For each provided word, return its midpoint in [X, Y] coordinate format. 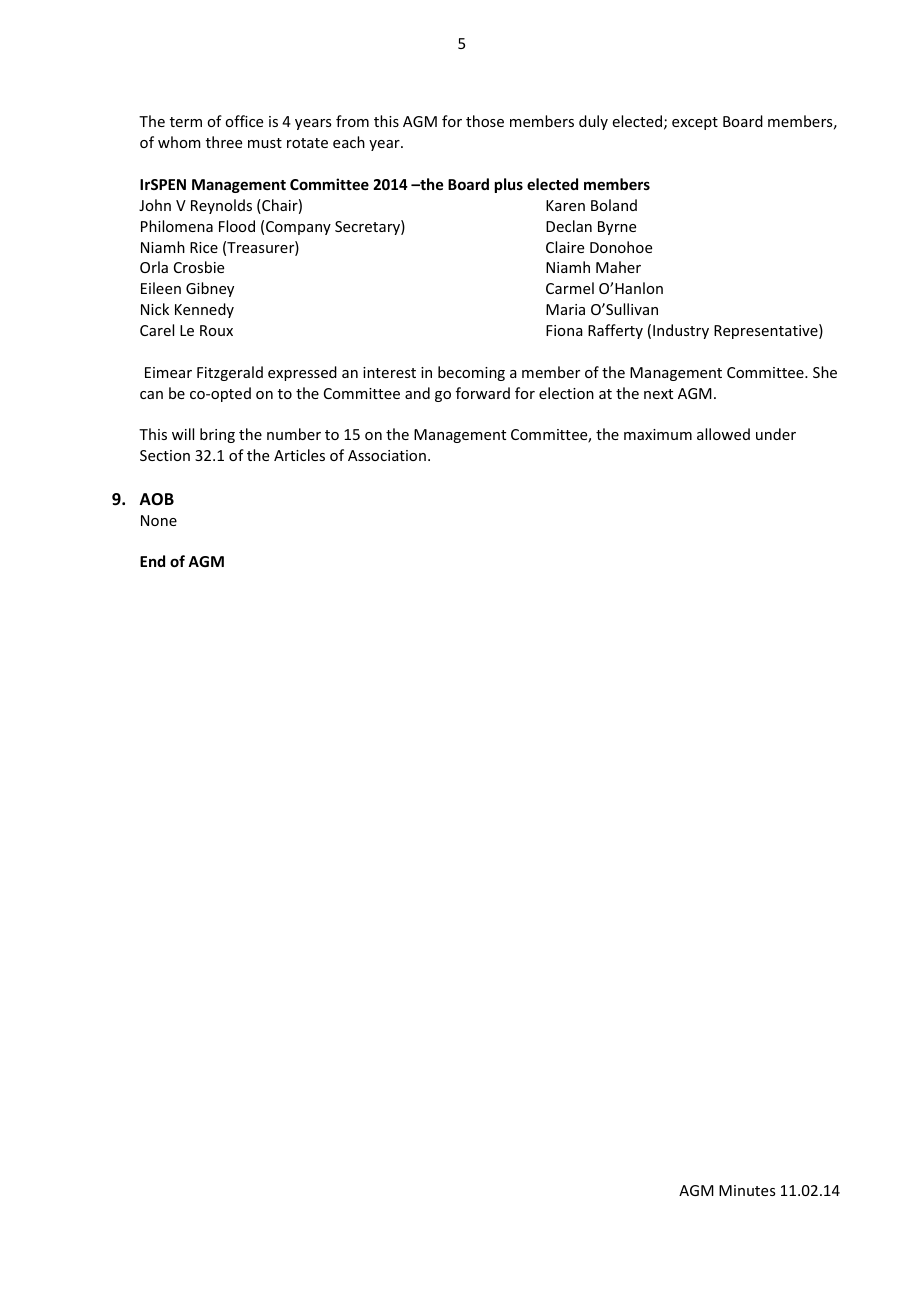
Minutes [747, 1190]
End [152, 561]
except [695, 123]
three [224, 142]
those [485, 121]
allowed [723, 434]
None [159, 520]
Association [387, 455]
